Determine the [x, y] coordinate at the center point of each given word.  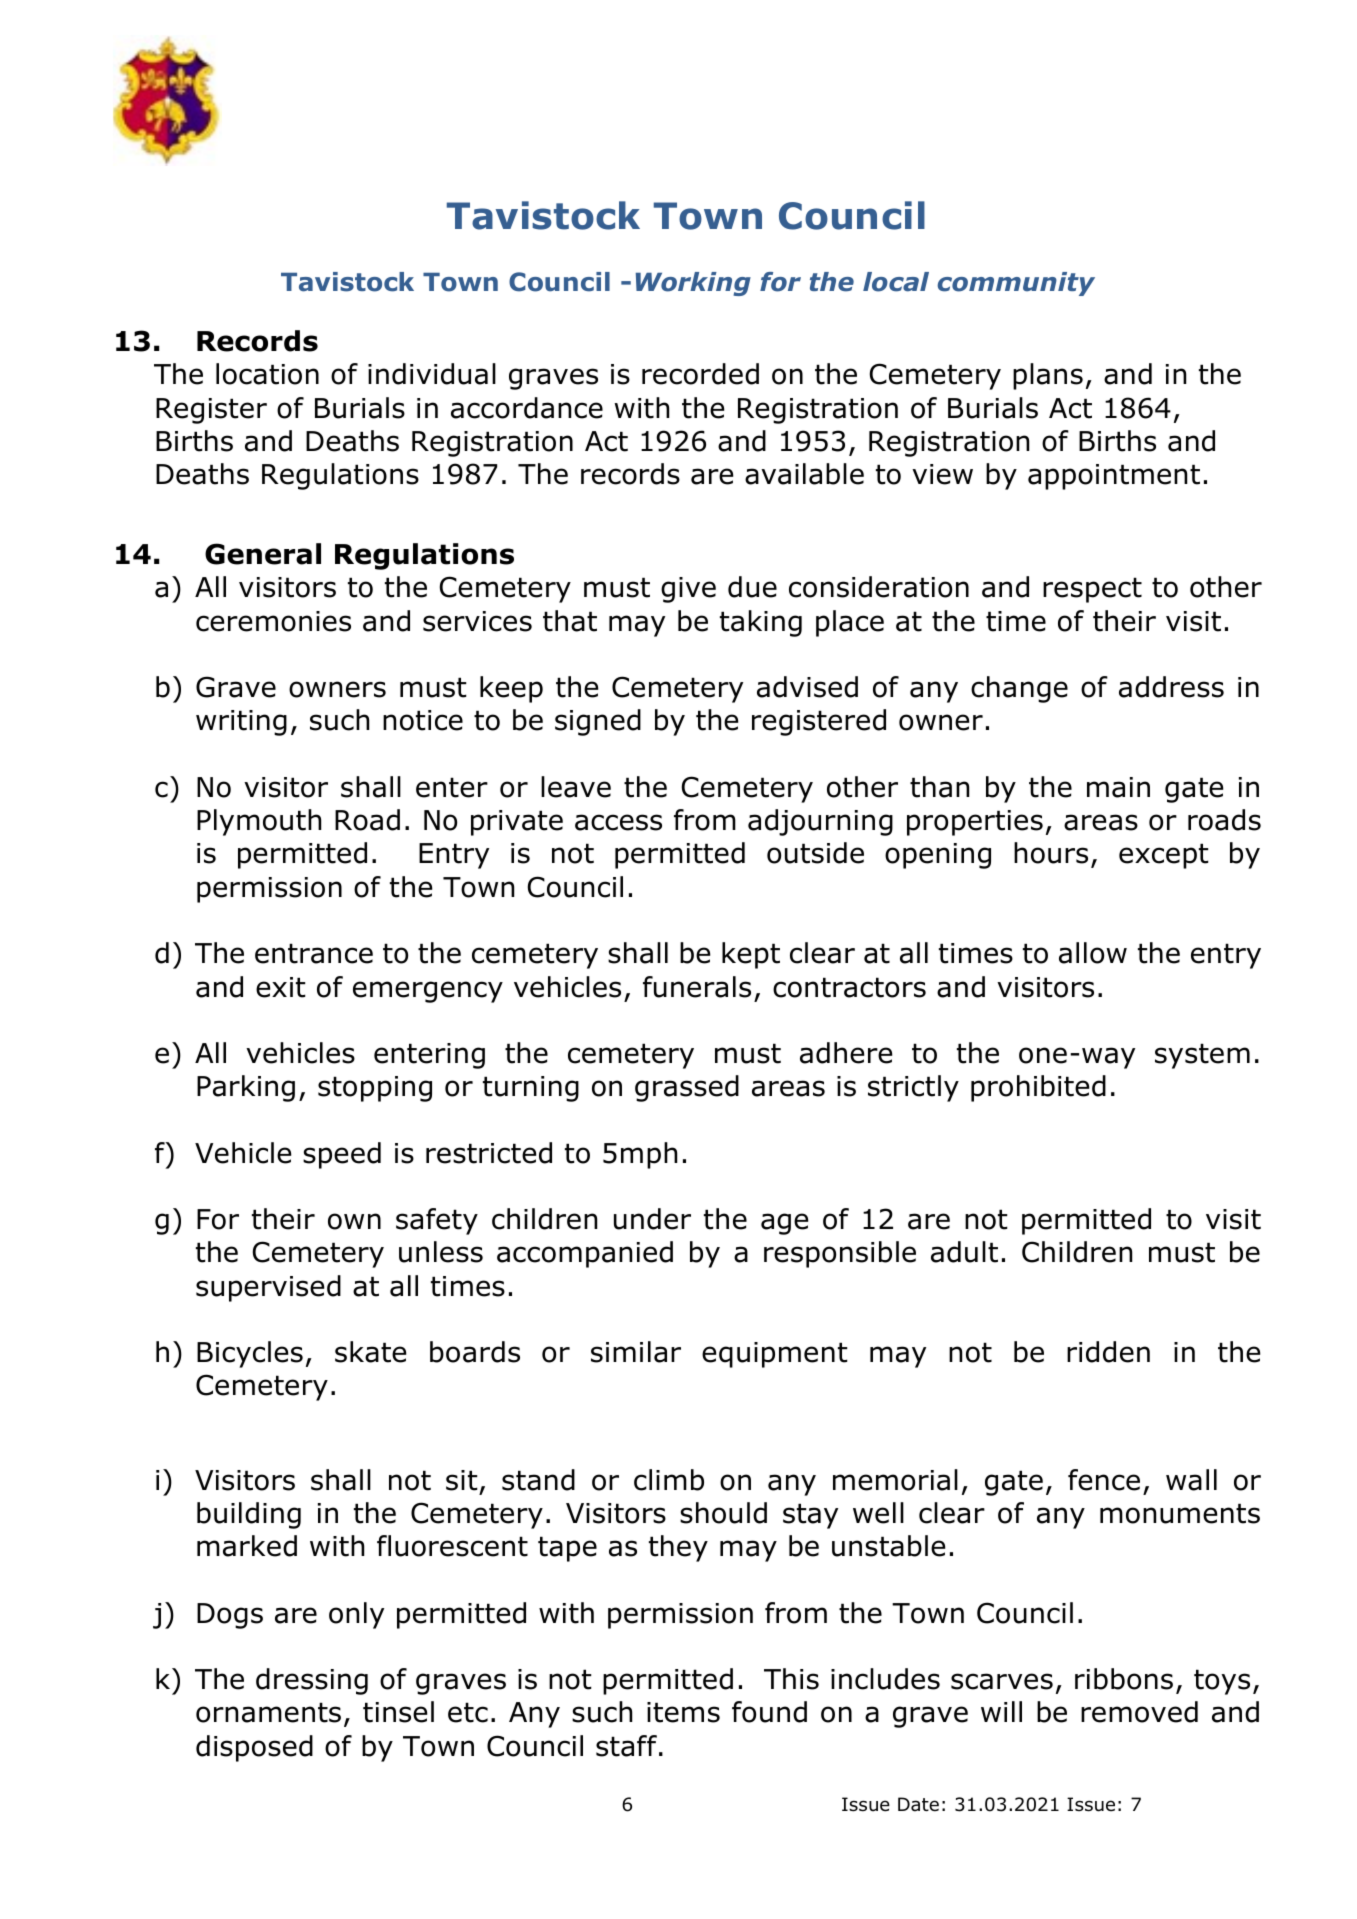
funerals [697, 987]
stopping [375, 1089]
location [267, 374]
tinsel [398, 1712]
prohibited [1038, 1088]
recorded [700, 374]
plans [1048, 376]
